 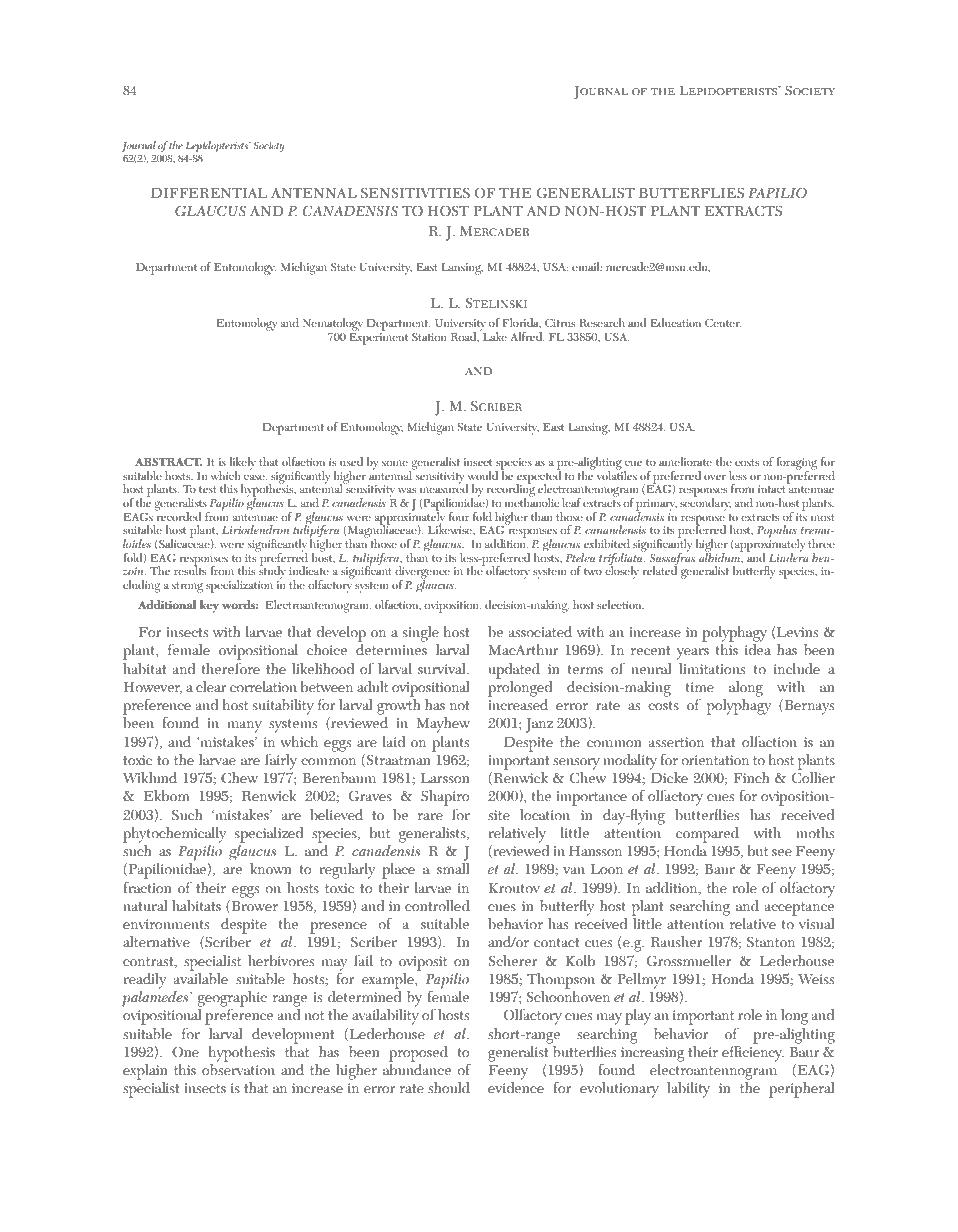 What do you see at coordinates (415, 193) in the screenshot?
I see `SENSITIVITIES` at bounding box center [415, 193].
